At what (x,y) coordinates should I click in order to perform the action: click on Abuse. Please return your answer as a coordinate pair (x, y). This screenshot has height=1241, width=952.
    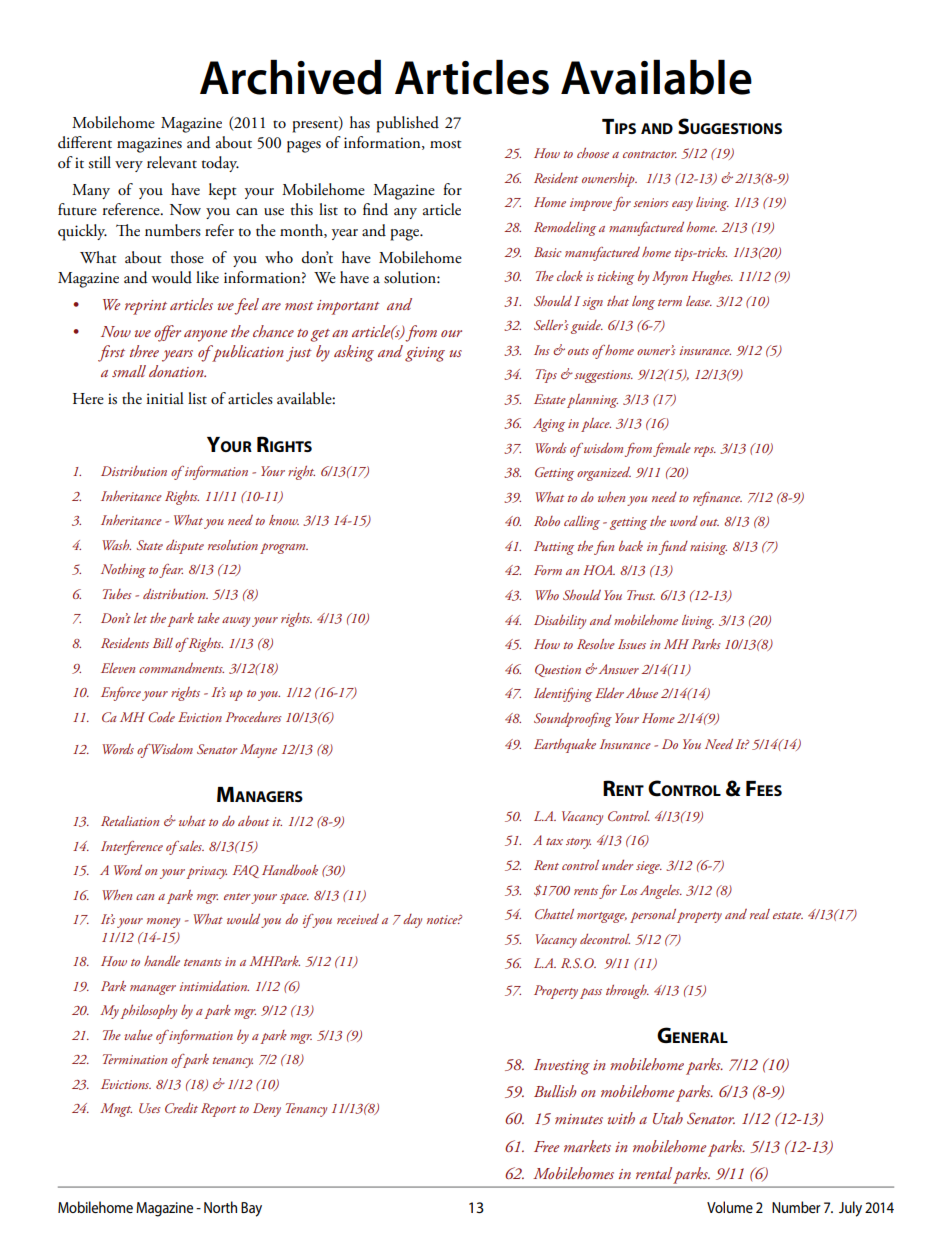
    Looking at the image, I should click on (642, 692).
